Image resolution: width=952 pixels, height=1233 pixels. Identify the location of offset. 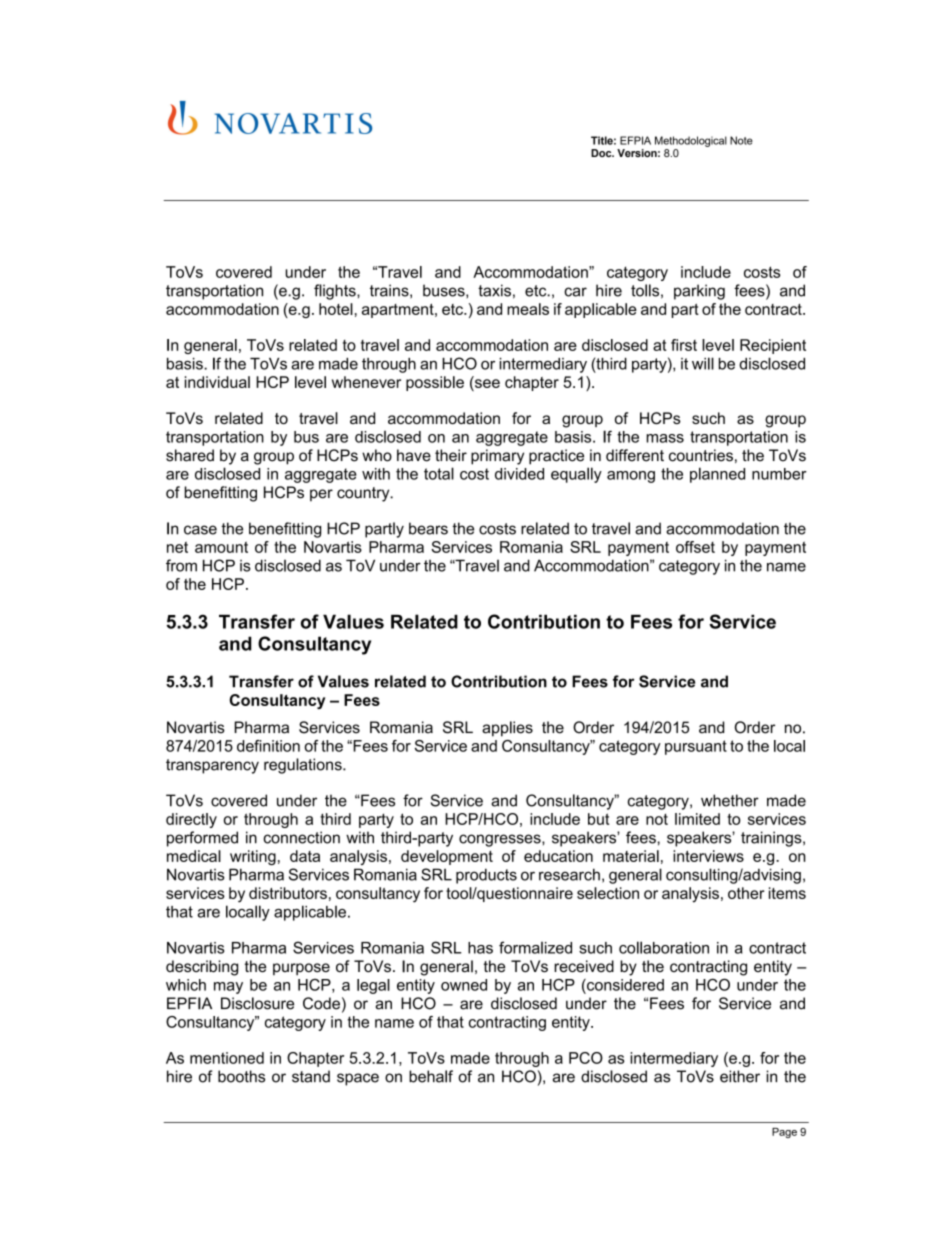
(695, 547).
